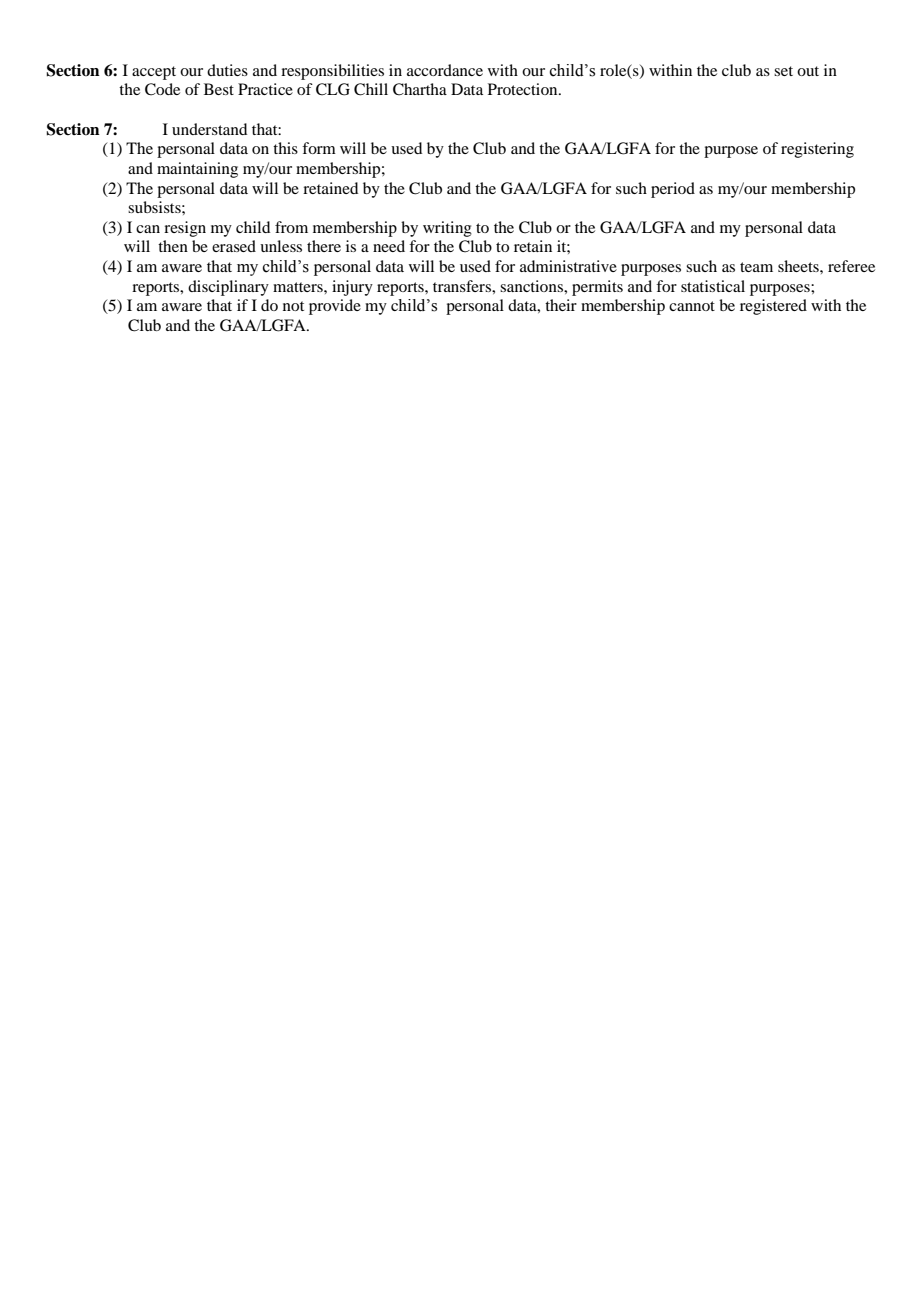  What do you see at coordinates (783, 71) in the image?
I see `set` at bounding box center [783, 71].
